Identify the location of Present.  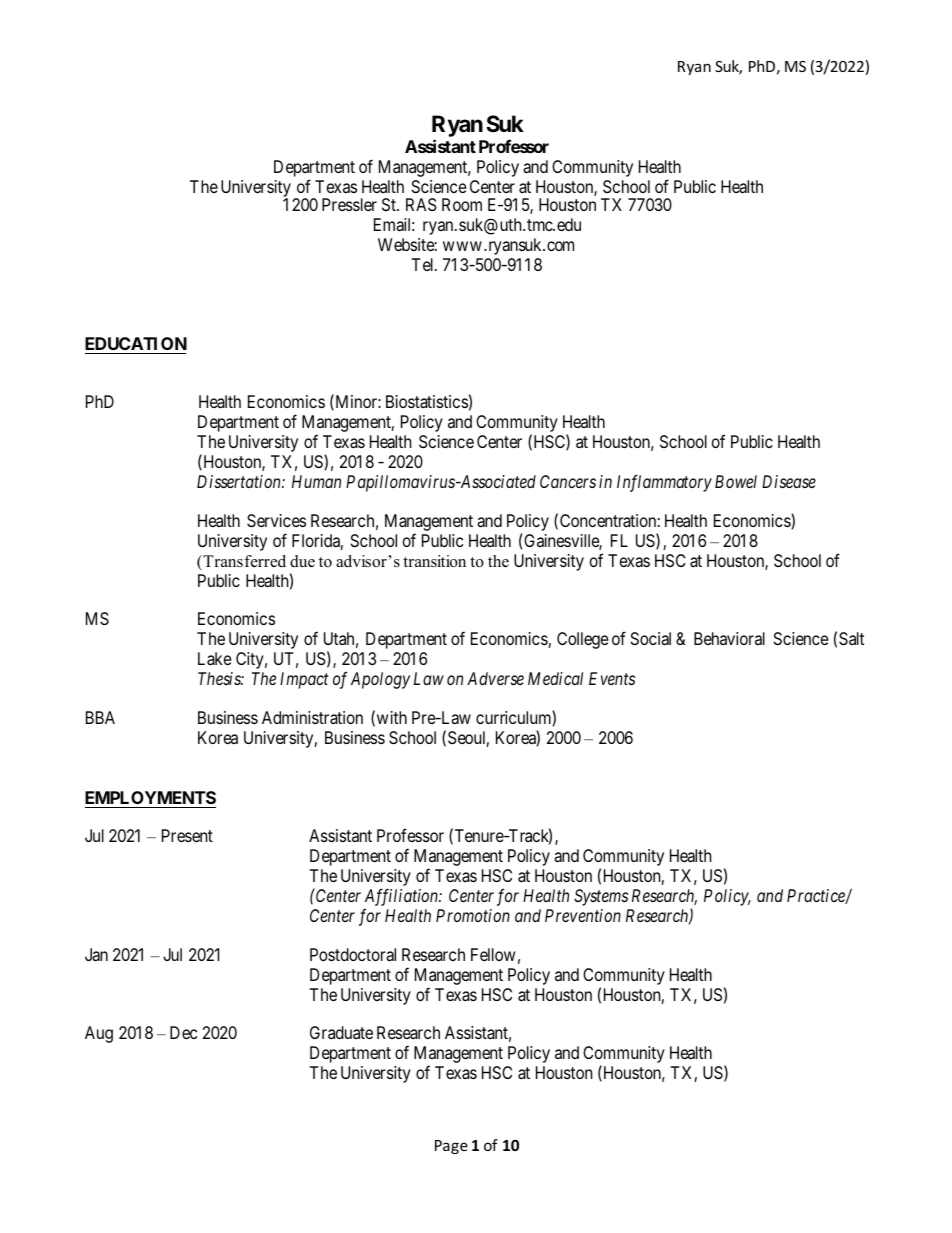
(187, 835).
